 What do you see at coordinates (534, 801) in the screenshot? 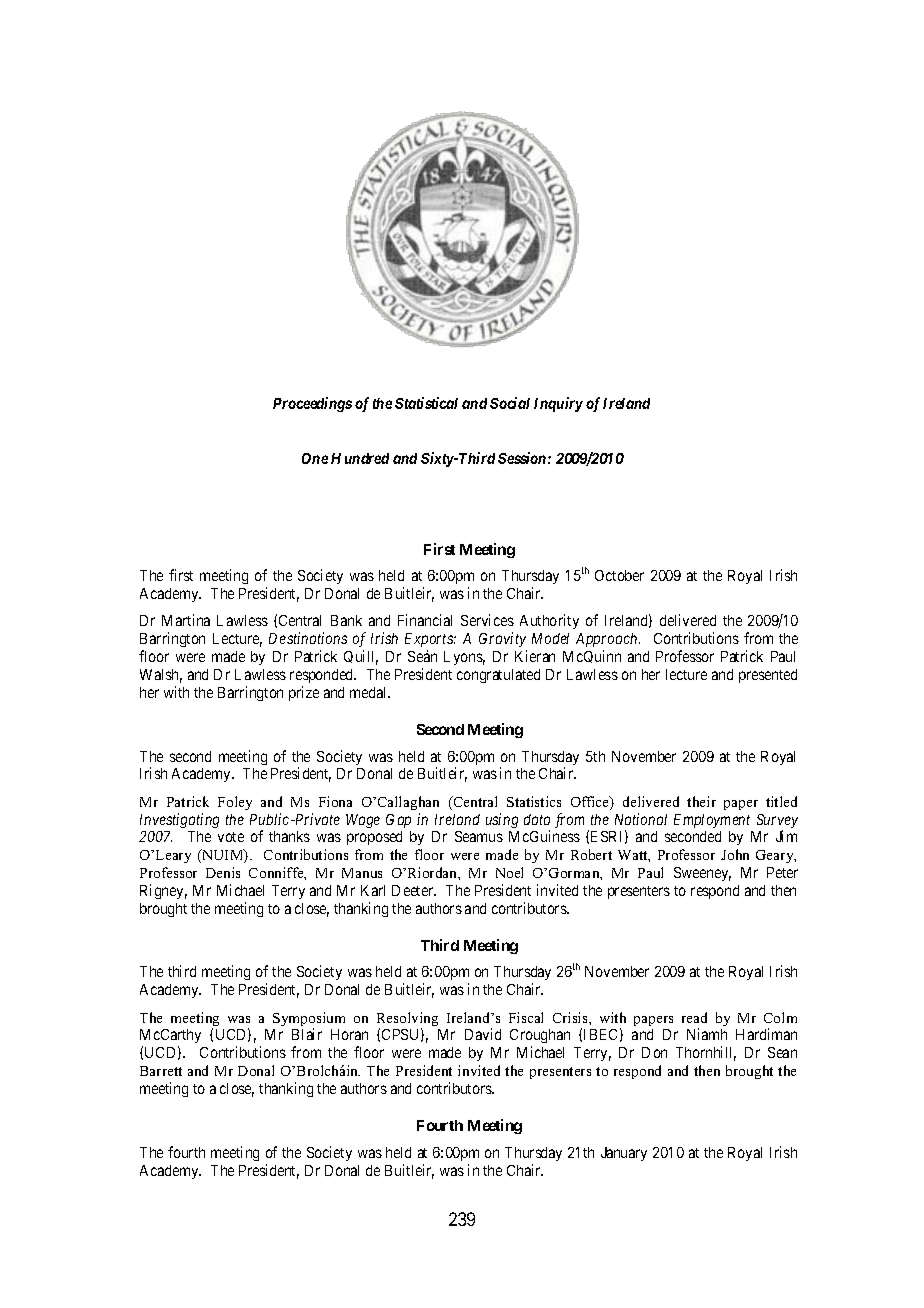
I see `Statistics` at bounding box center [534, 801].
